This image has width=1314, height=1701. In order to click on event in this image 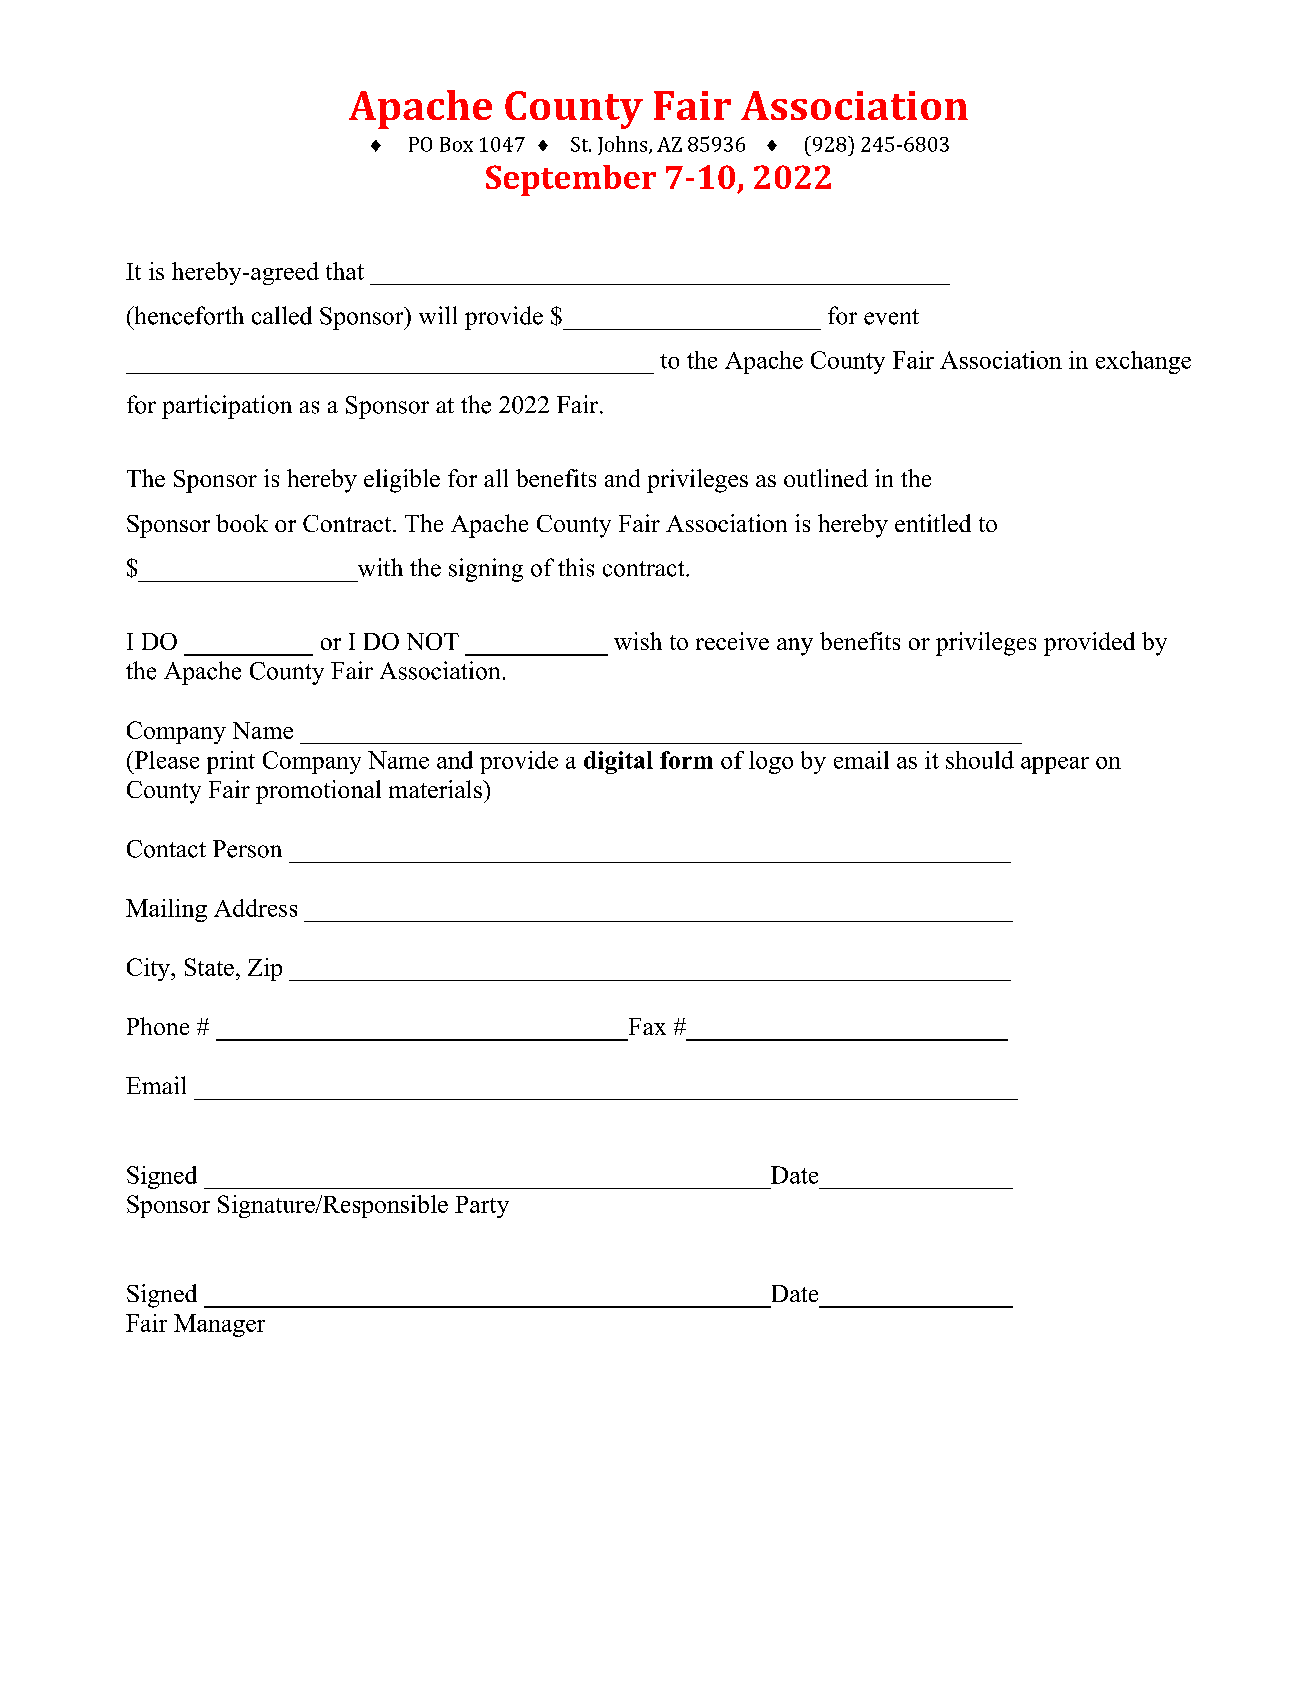, I will do `click(891, 317)`.
